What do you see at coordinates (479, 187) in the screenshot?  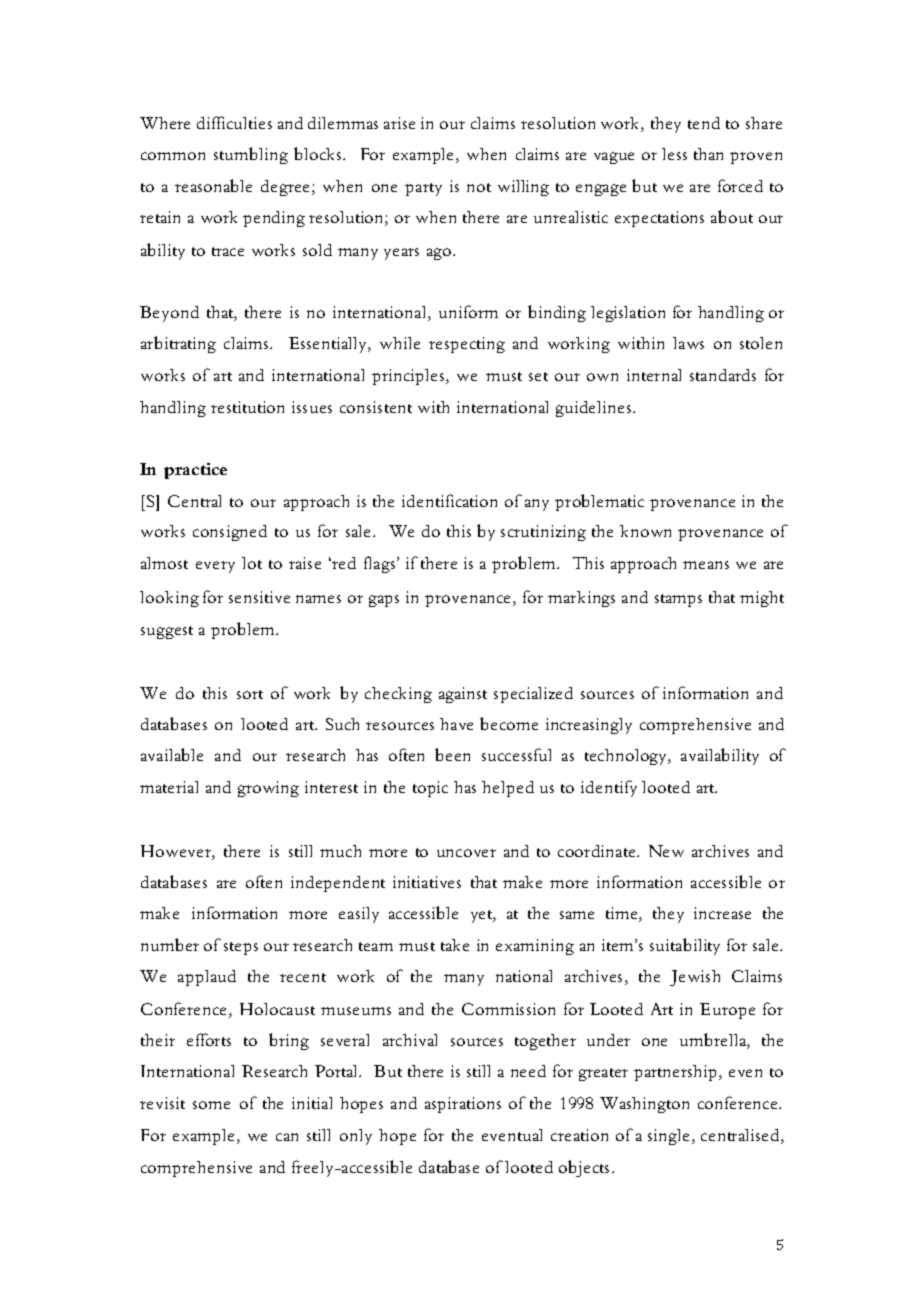 I see `not` at bounding box center [479, 187].
